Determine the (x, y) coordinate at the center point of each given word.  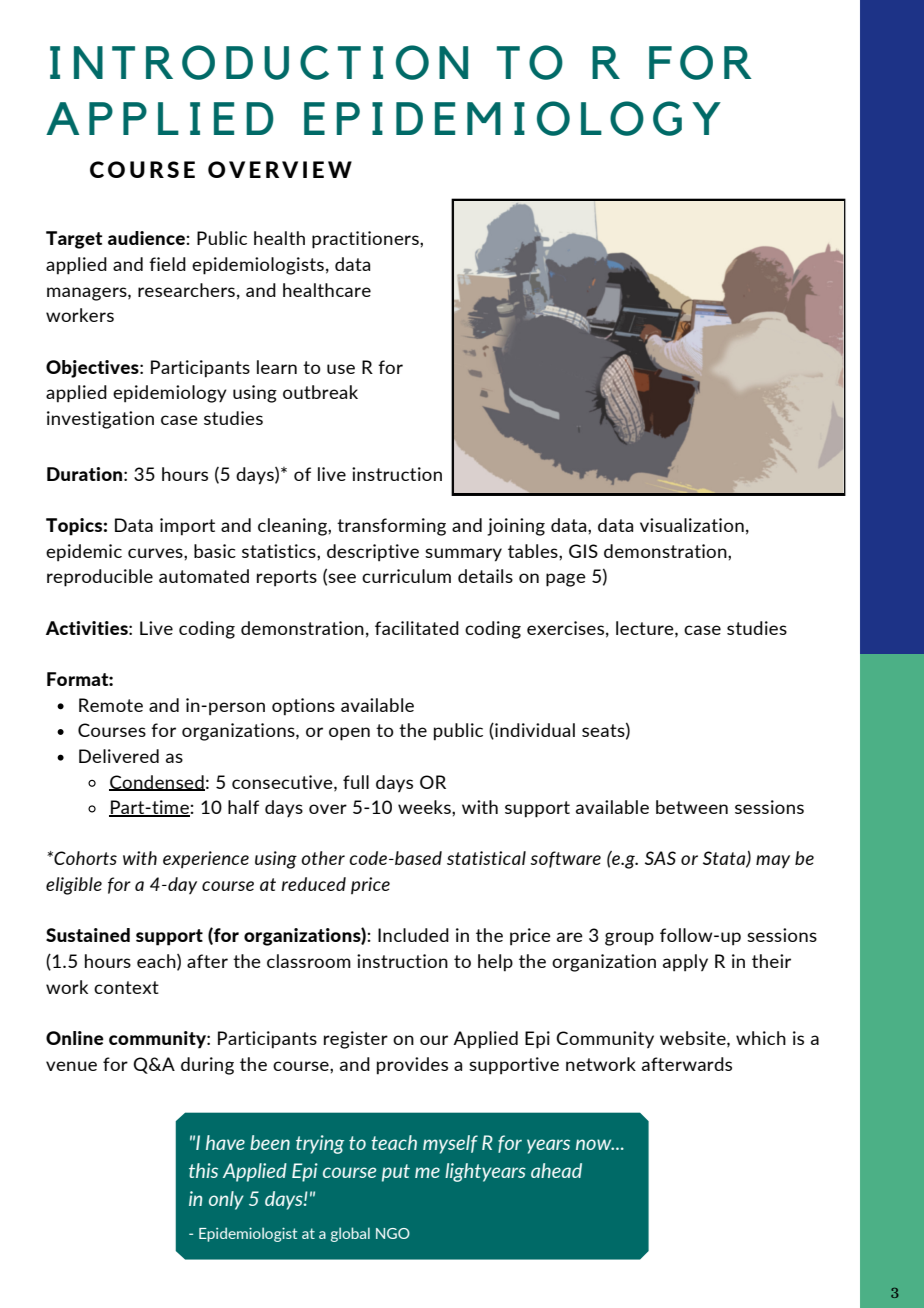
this (203, 1170)
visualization (692, 525)
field (167, 264)
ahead (556, 1170)
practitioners (366, 240)
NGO (393, 1233)
